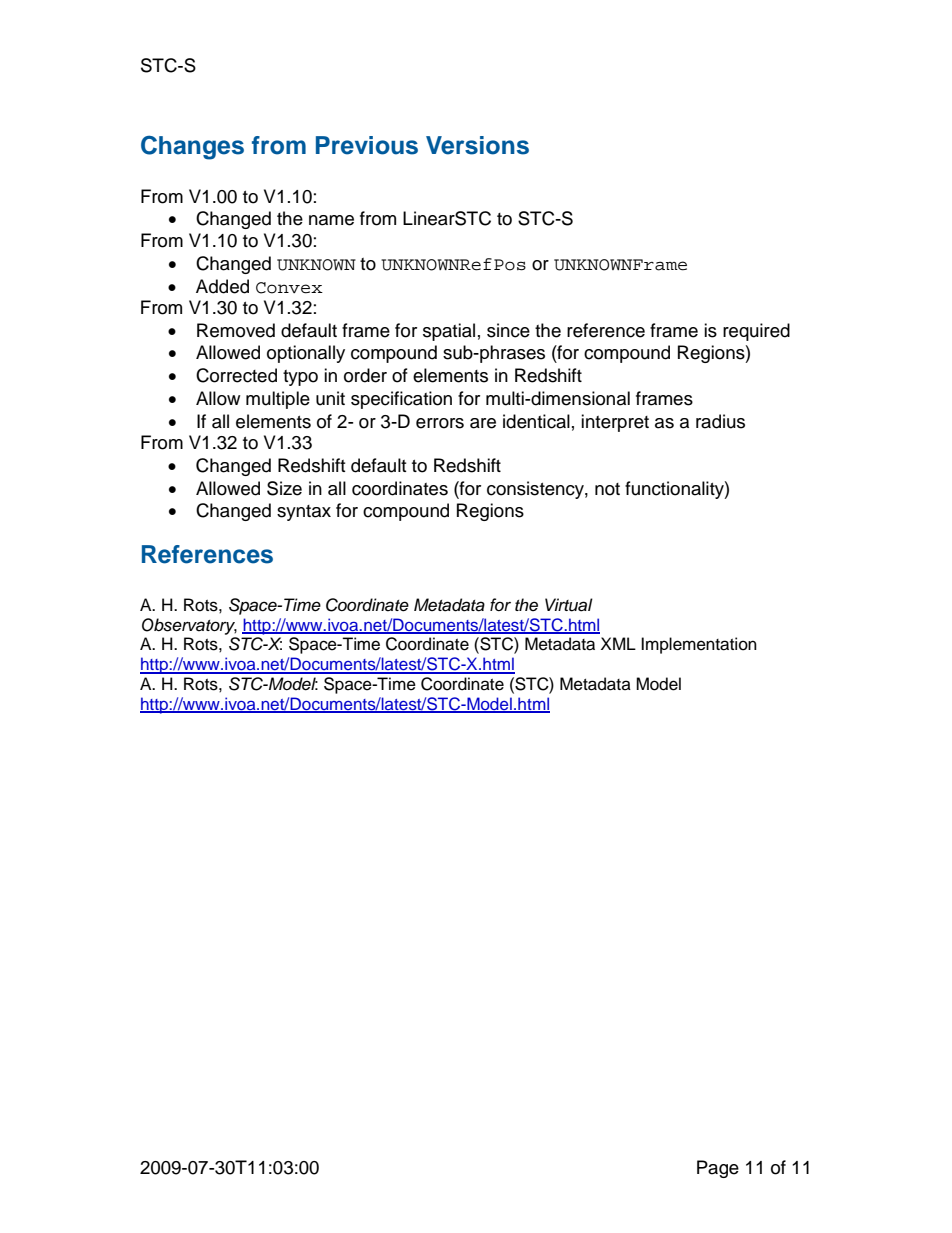 The width and height of the document is (952, 1233). Describe the element at coordinates (477, 145) in the document. I see `Versions` at that location.
